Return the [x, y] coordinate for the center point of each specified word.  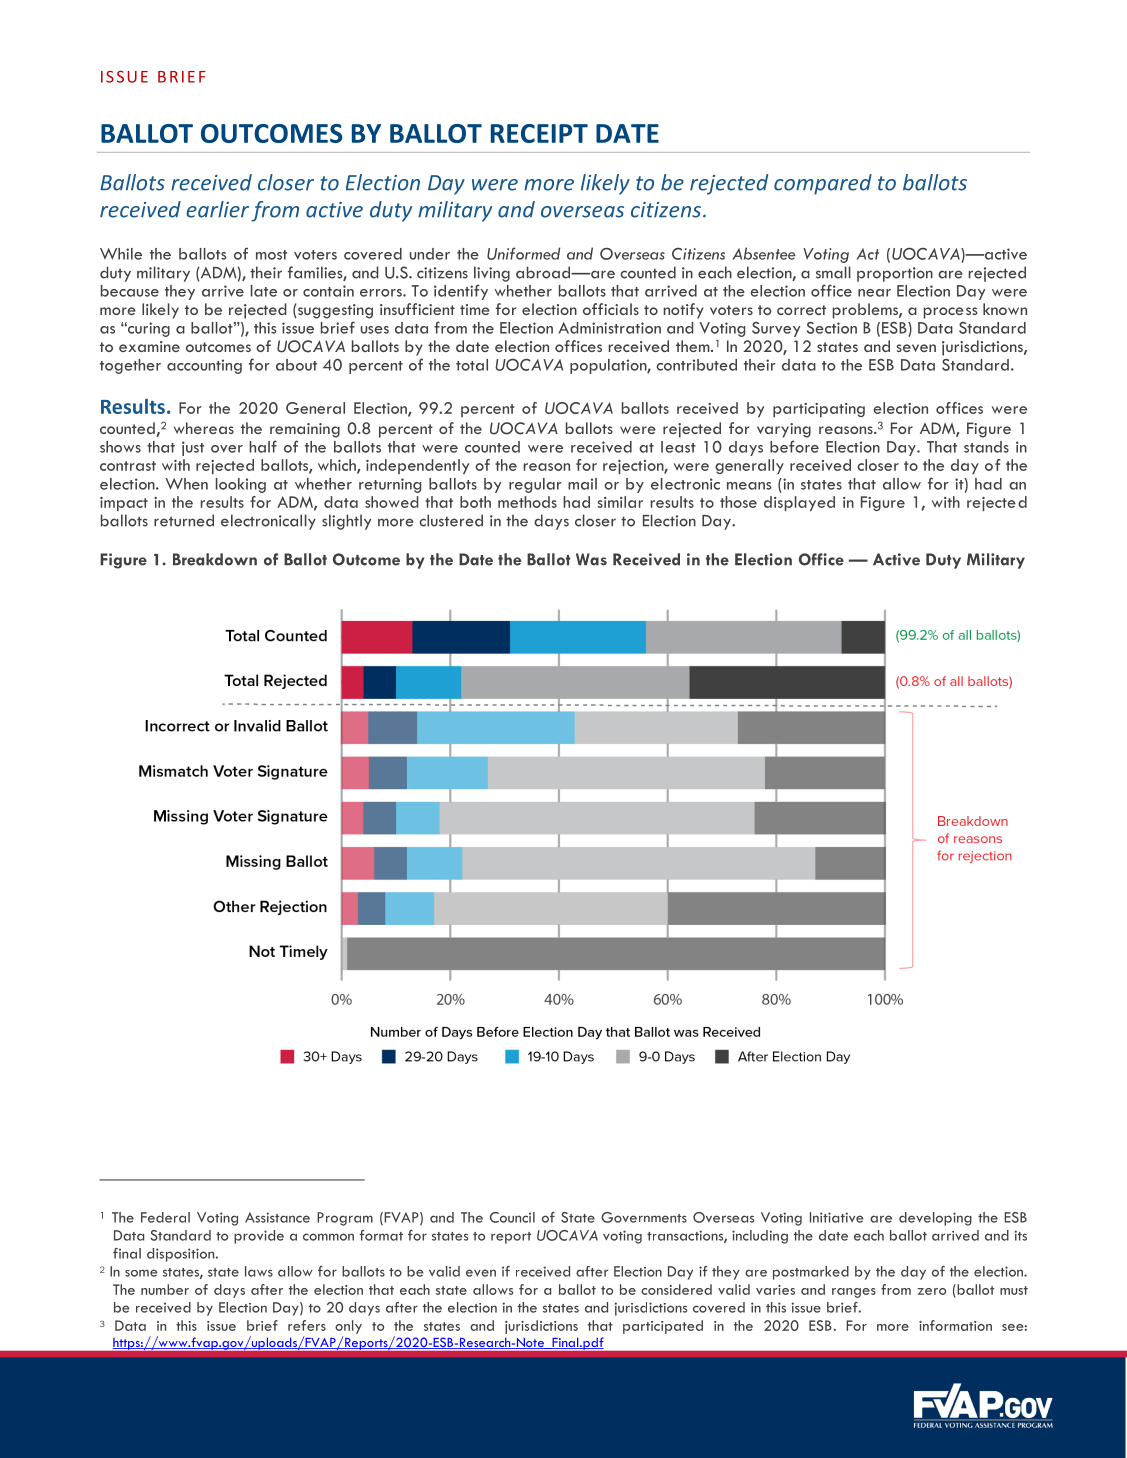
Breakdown [215, 559]
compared [823, 184]
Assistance [277, 1217]
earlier [217, 209]
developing [935, 1219]
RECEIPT [539, 133]
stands [986, 447]
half [263, 446]
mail [582, 484]
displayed [799, 503]
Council [512, 1217]
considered [676, 1289]
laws [259, 1271]
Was [591, 559]
